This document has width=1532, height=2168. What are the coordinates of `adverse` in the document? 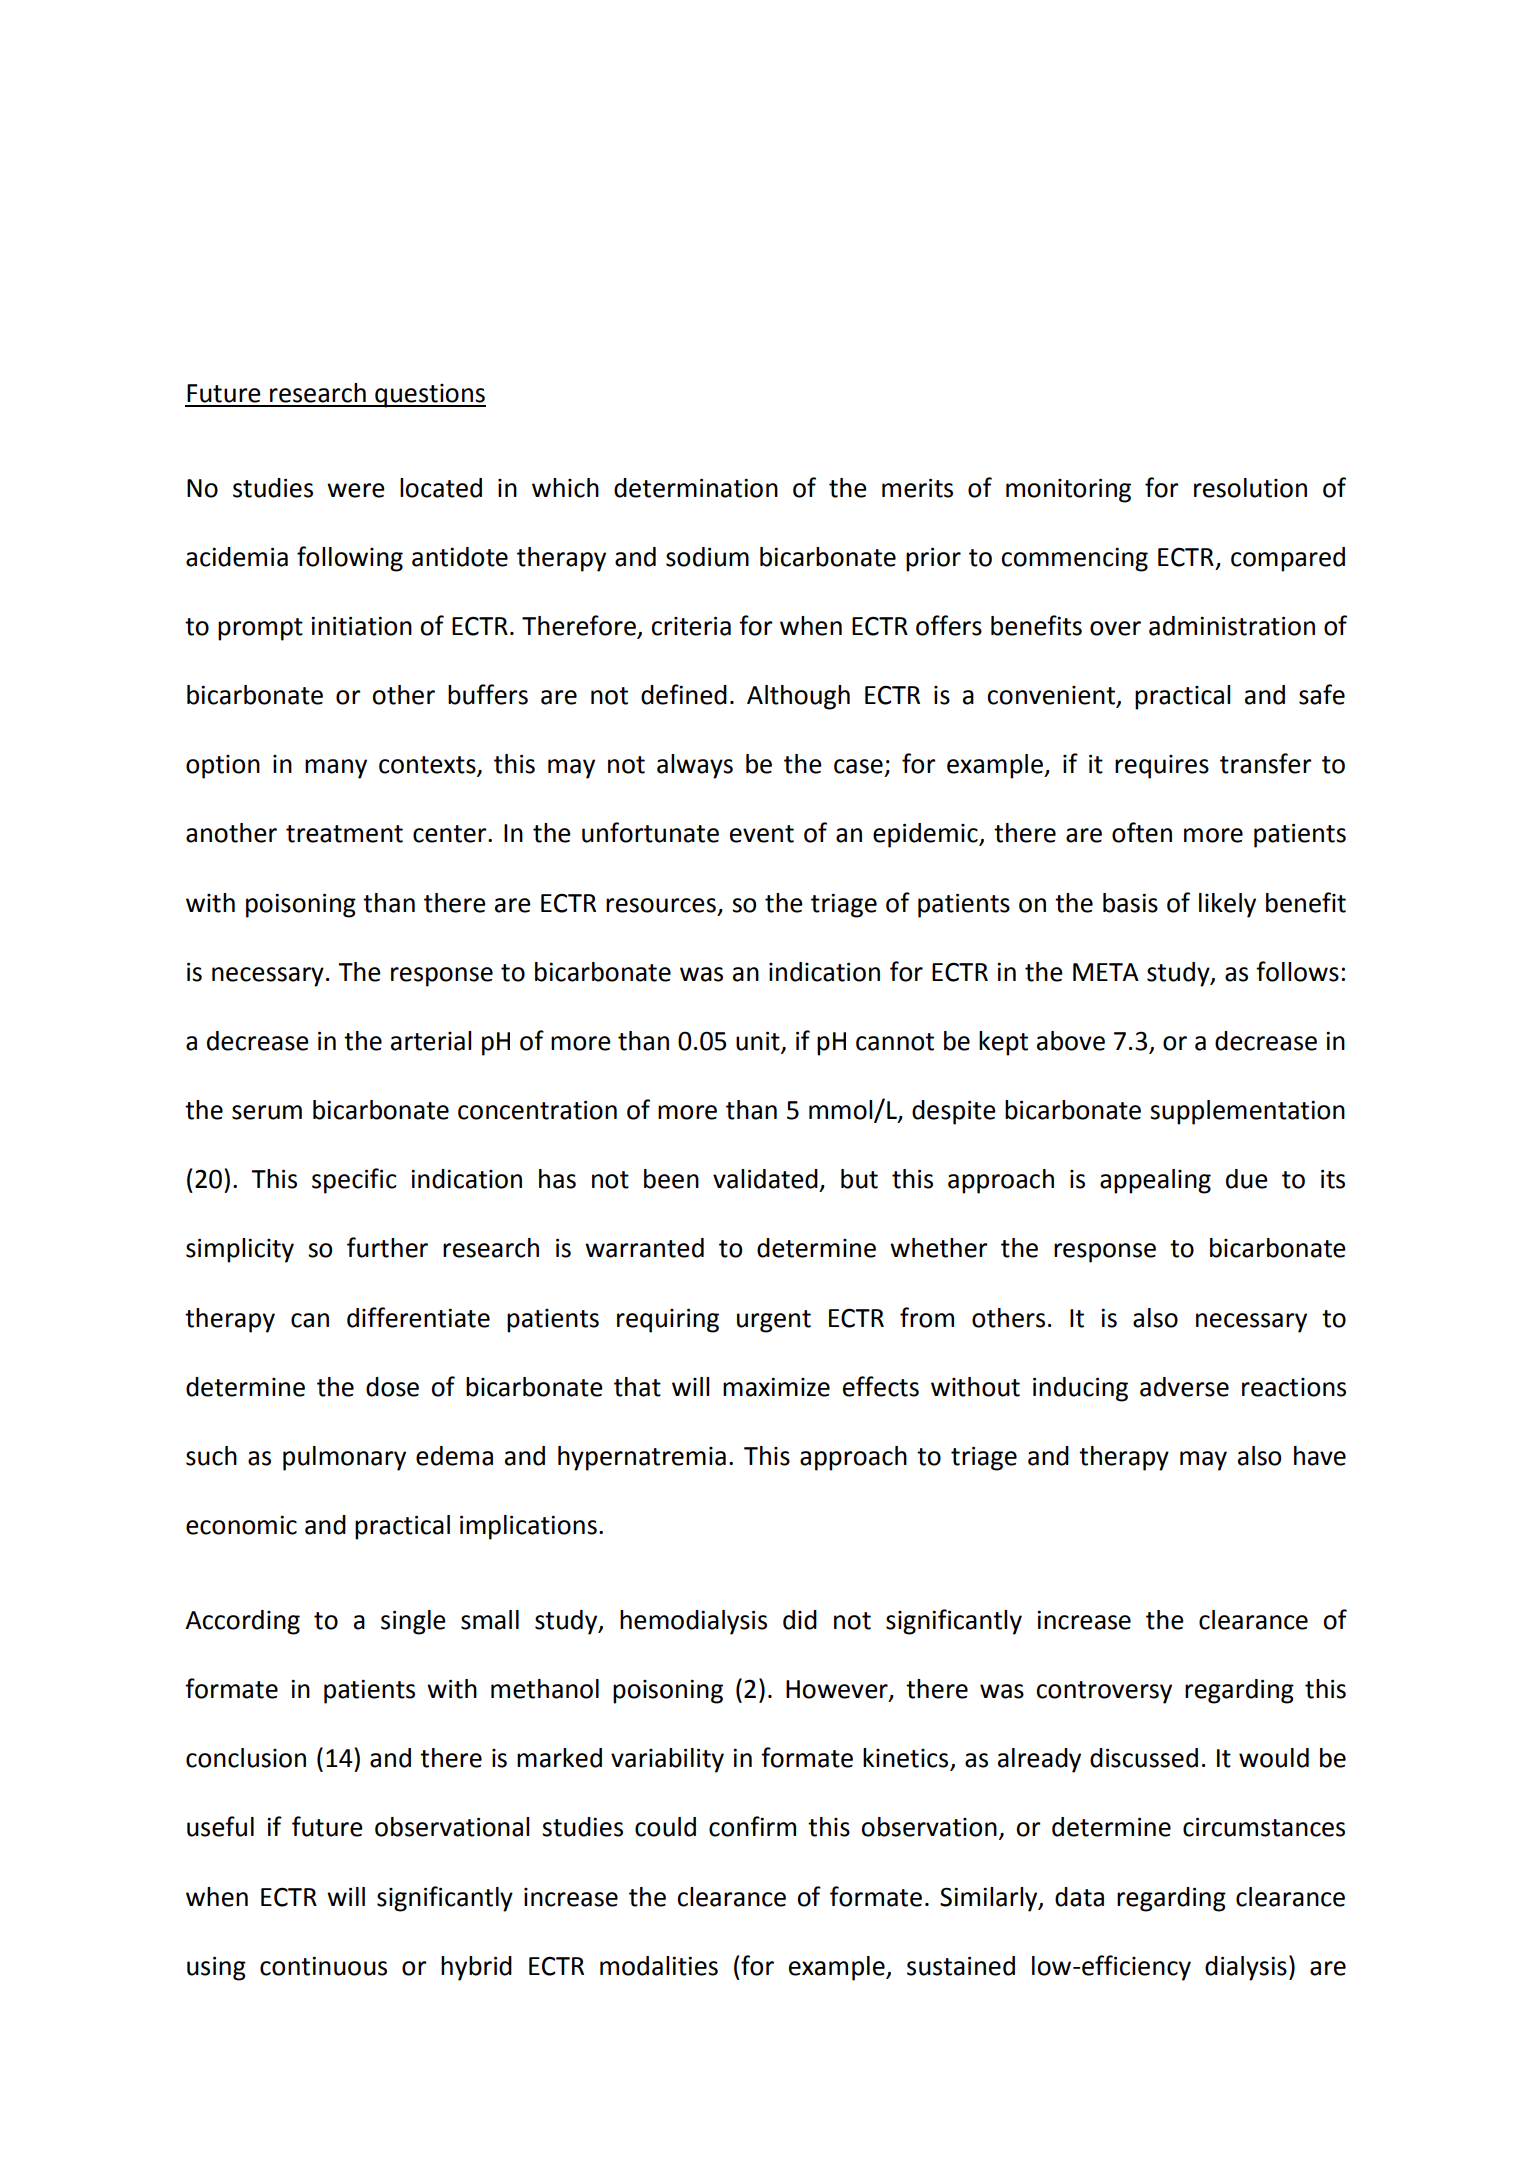 It's located at (1184, 1387).
